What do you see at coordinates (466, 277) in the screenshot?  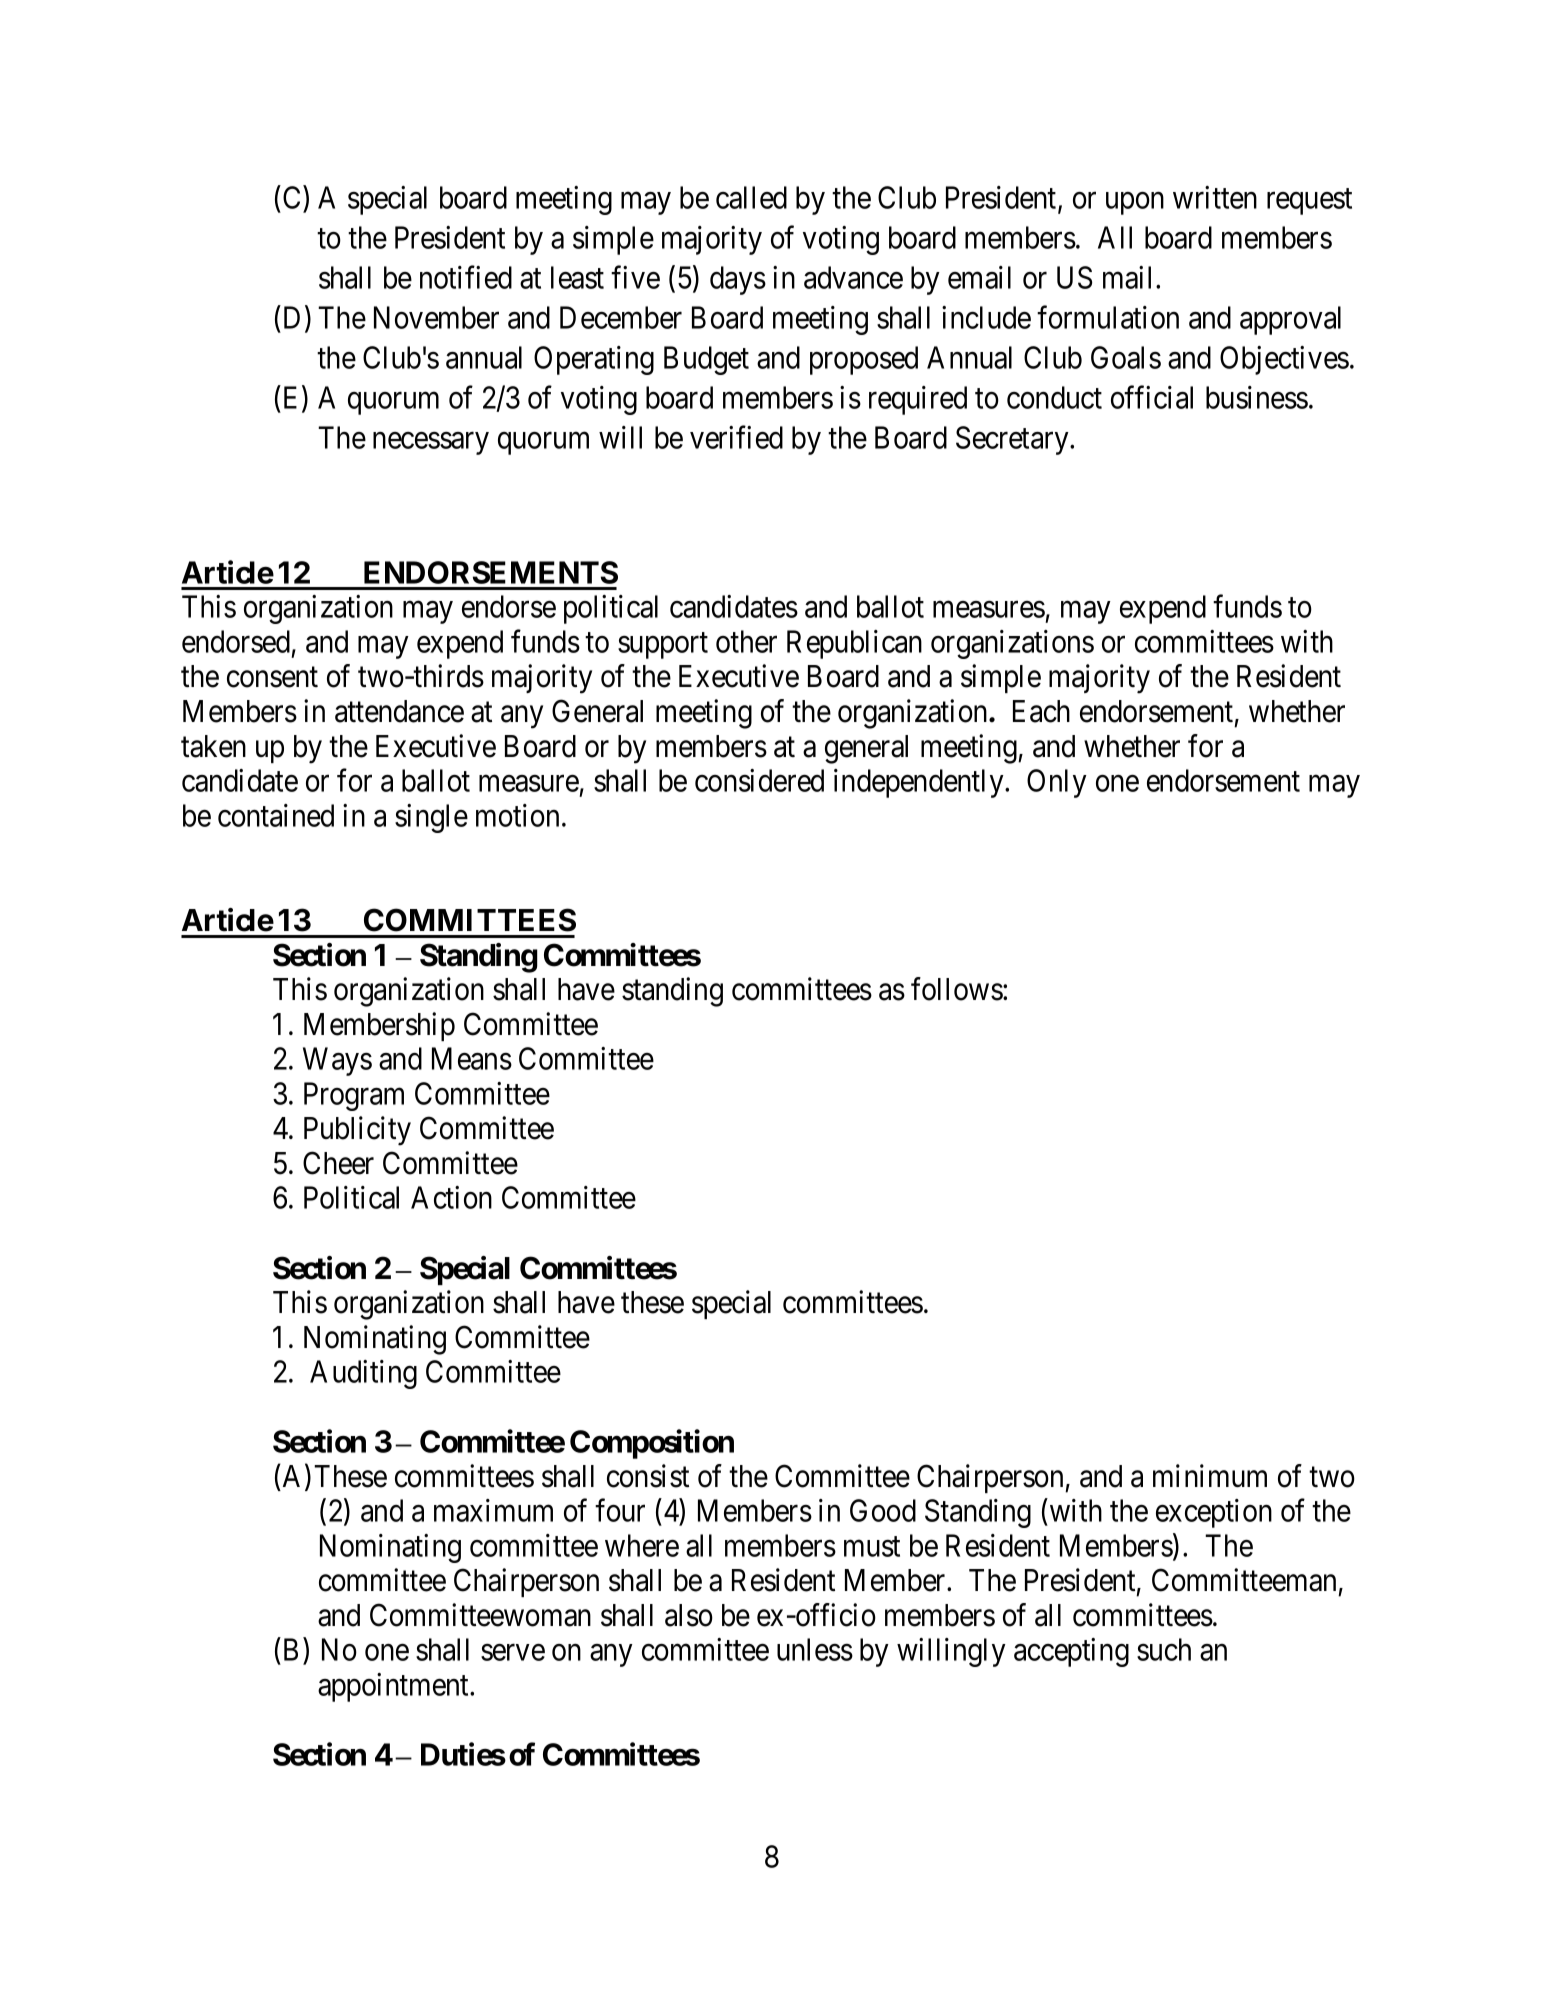 I see `notified` at bounding box center [466, 277].
